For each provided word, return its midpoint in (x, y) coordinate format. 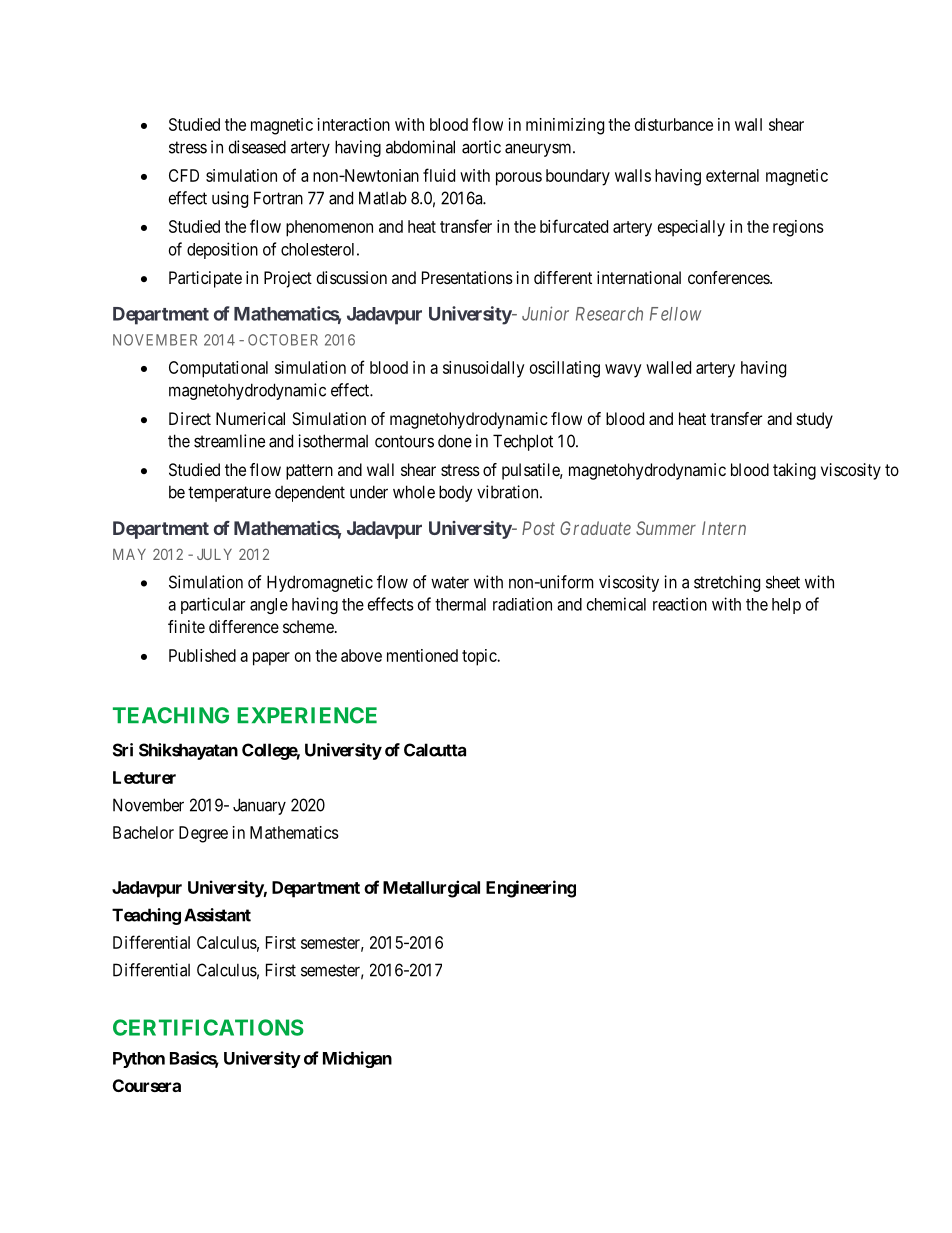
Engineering (531, 889)
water (450, 582)
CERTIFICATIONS (208, 1027)
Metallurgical (431, 889)
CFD (184, 175)
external (732, 175)
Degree (203, 834)
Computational (218, 369)
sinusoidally (484, 369)
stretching (727, 583)
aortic (481, 147)
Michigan (357, 1059)
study (815, 420)
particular (213, 605)
